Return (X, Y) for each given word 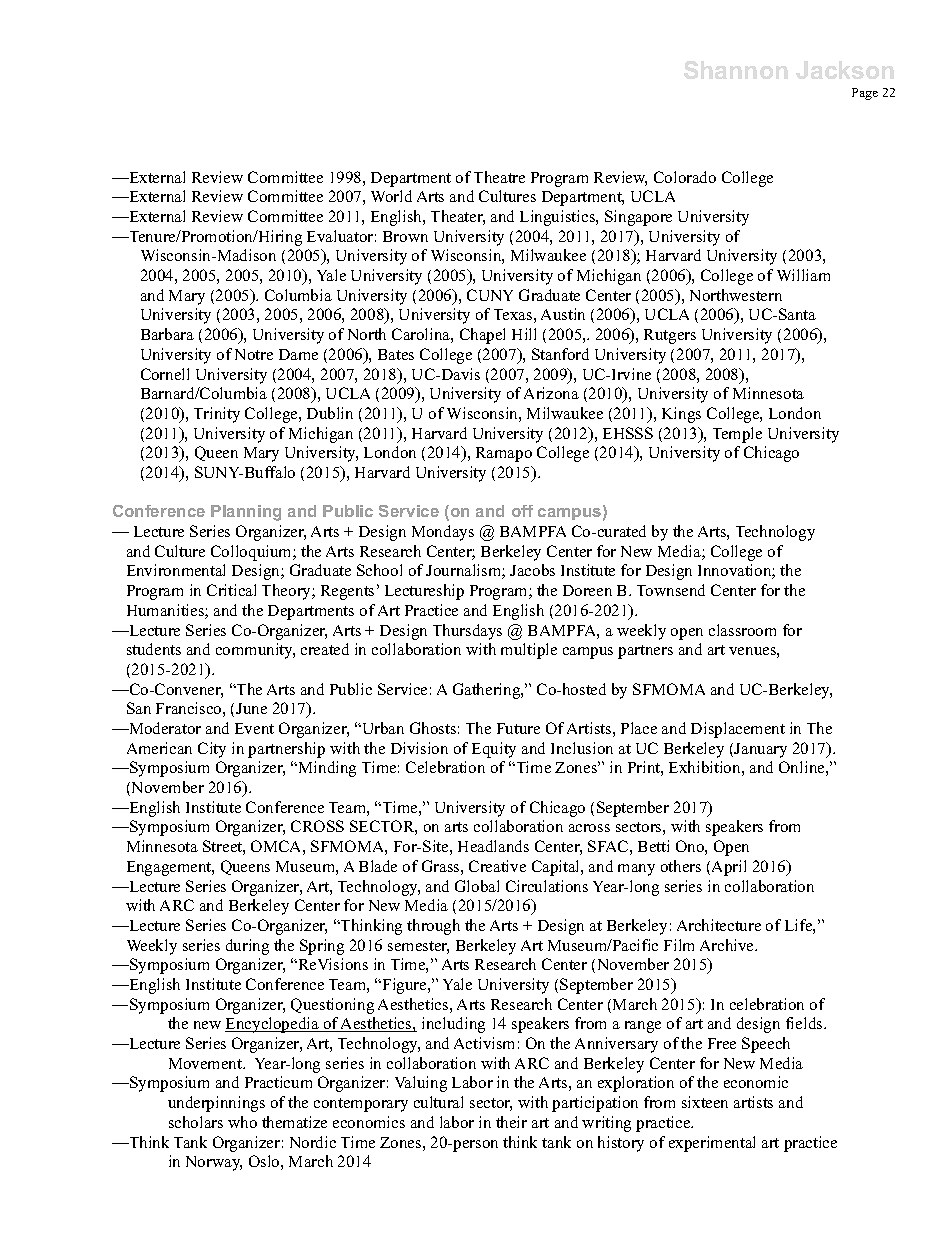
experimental (712, 1144)
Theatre (499, 177)
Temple (737, 435)
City (212, 750)
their (511, 1122)
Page (865, 94)
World (391, 196)
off (522, 511)
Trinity (217, 415)
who (242, 1122)
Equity (494, 750)
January (760, 750)
